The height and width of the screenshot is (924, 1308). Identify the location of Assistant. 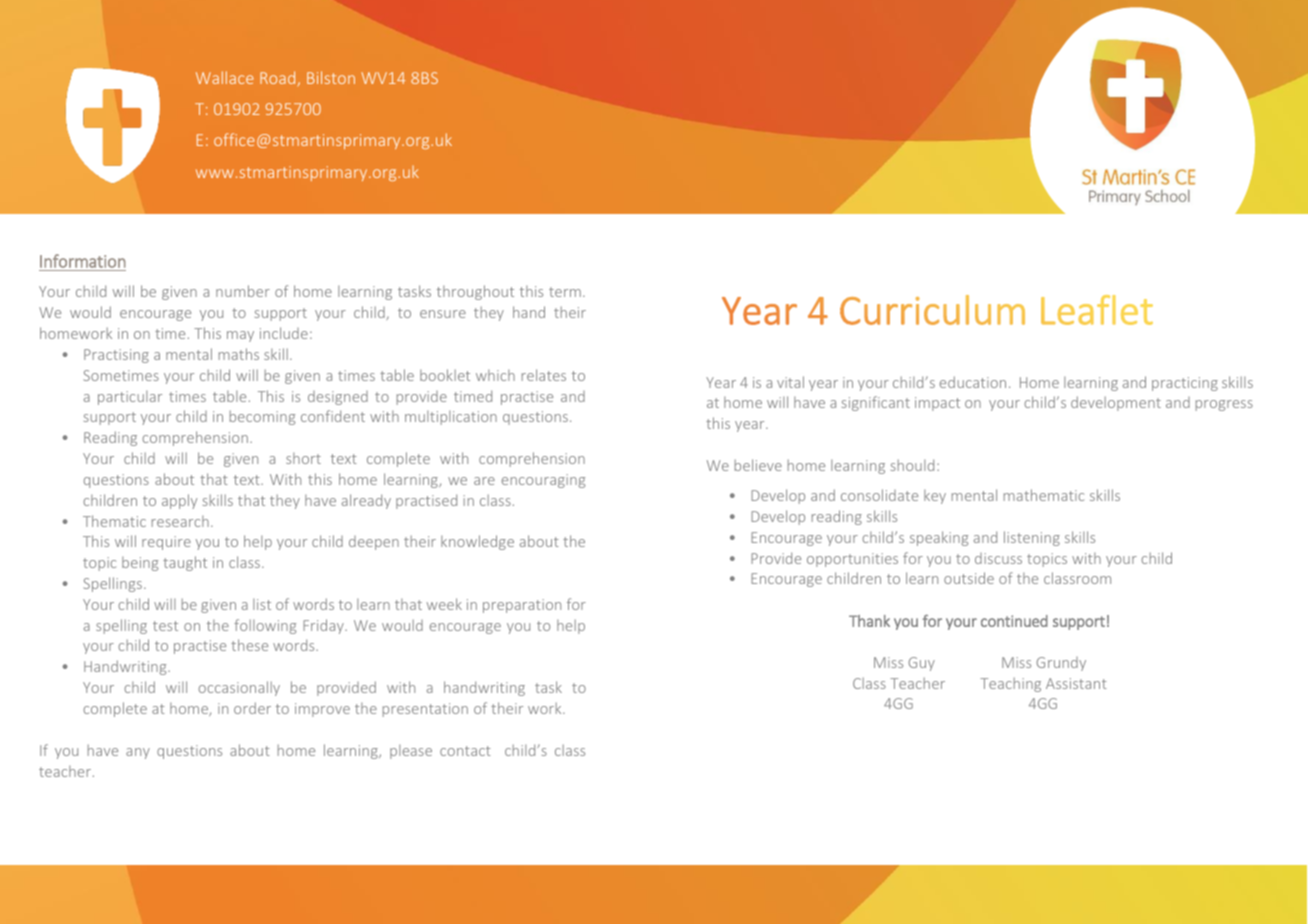
(1076, 683).
